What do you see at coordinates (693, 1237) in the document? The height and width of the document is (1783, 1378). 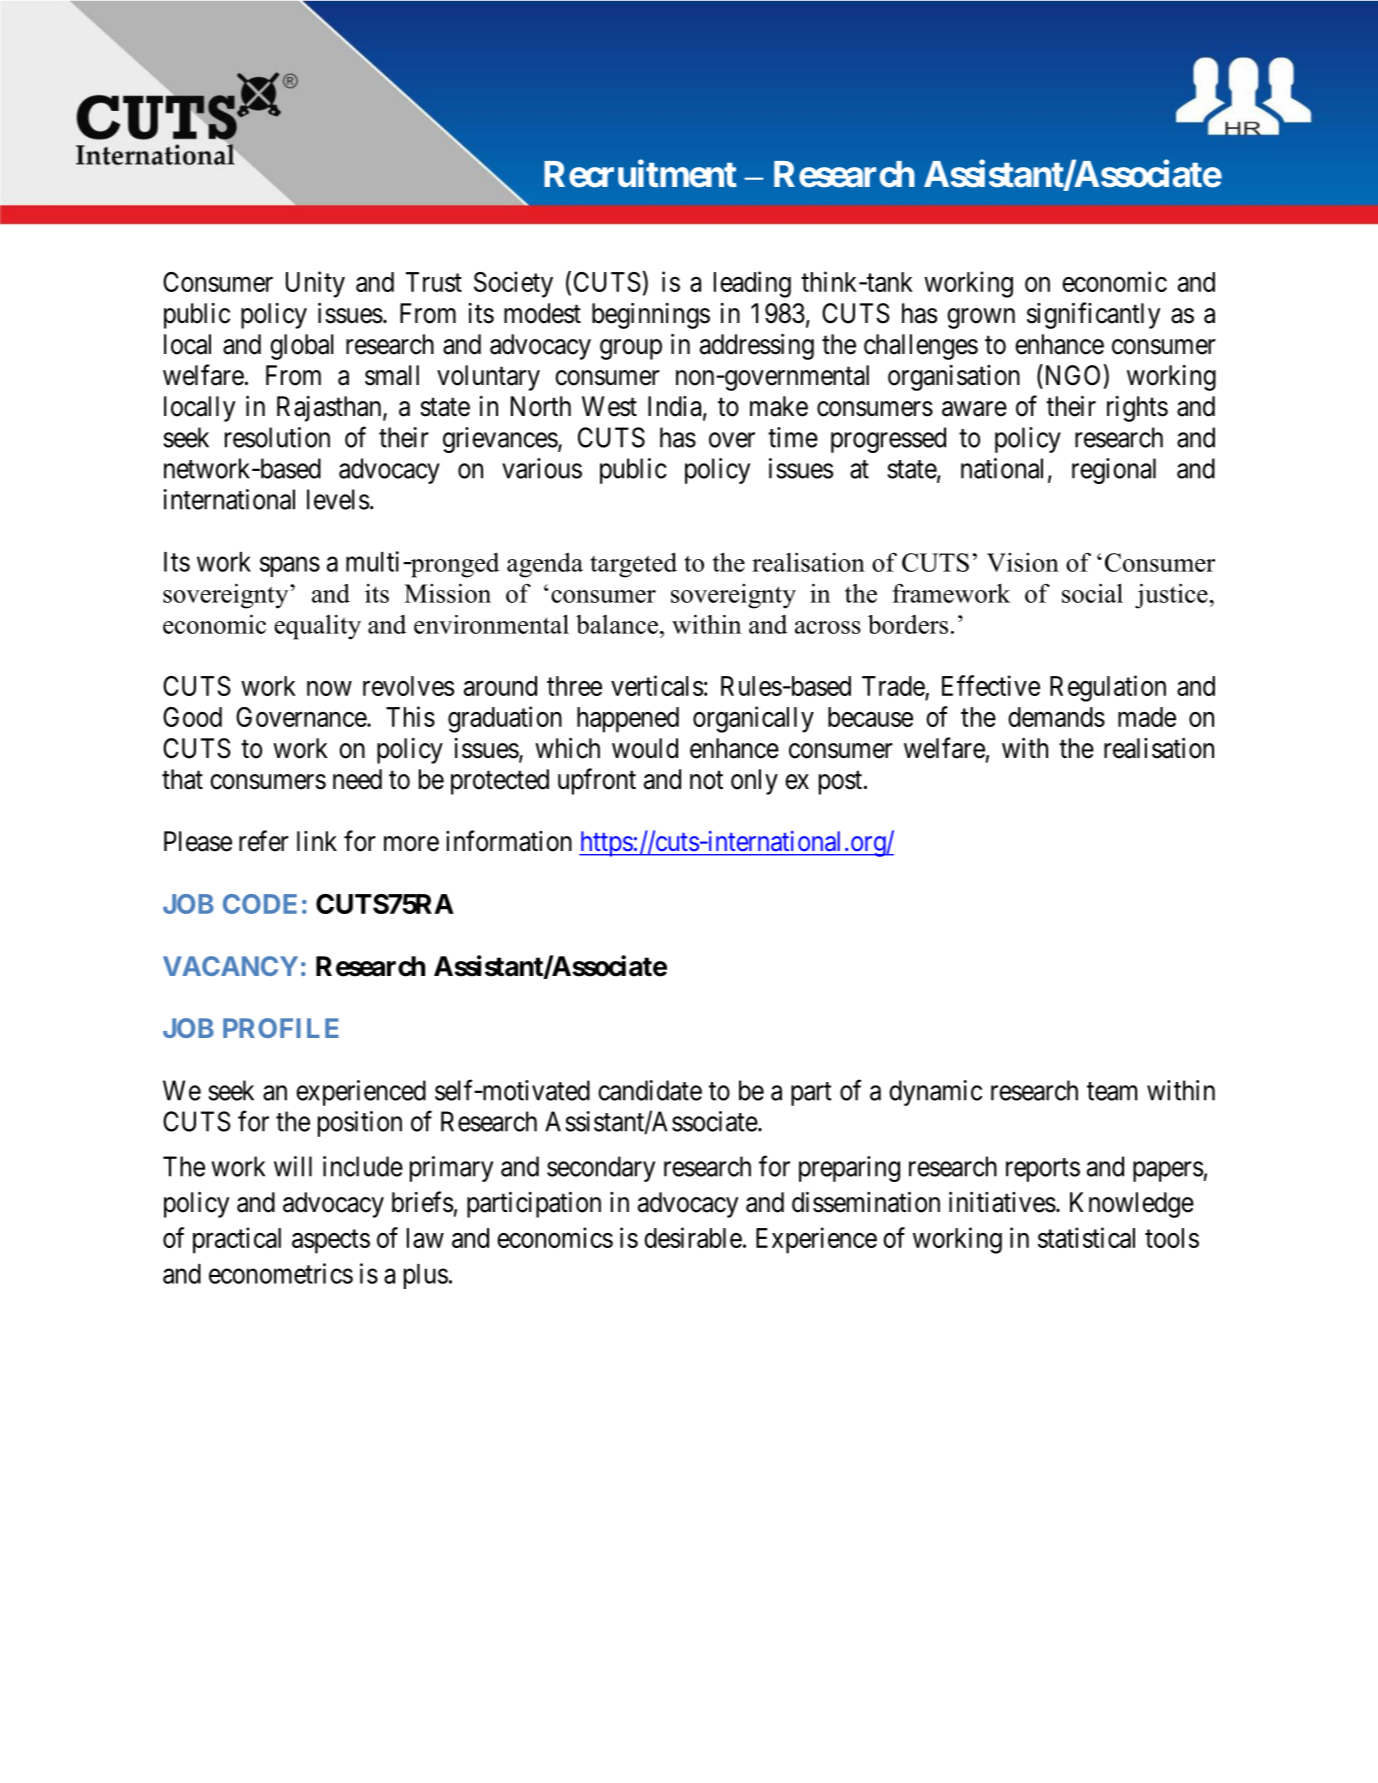 I see `desirable` at bounding box center [693, 1237].
